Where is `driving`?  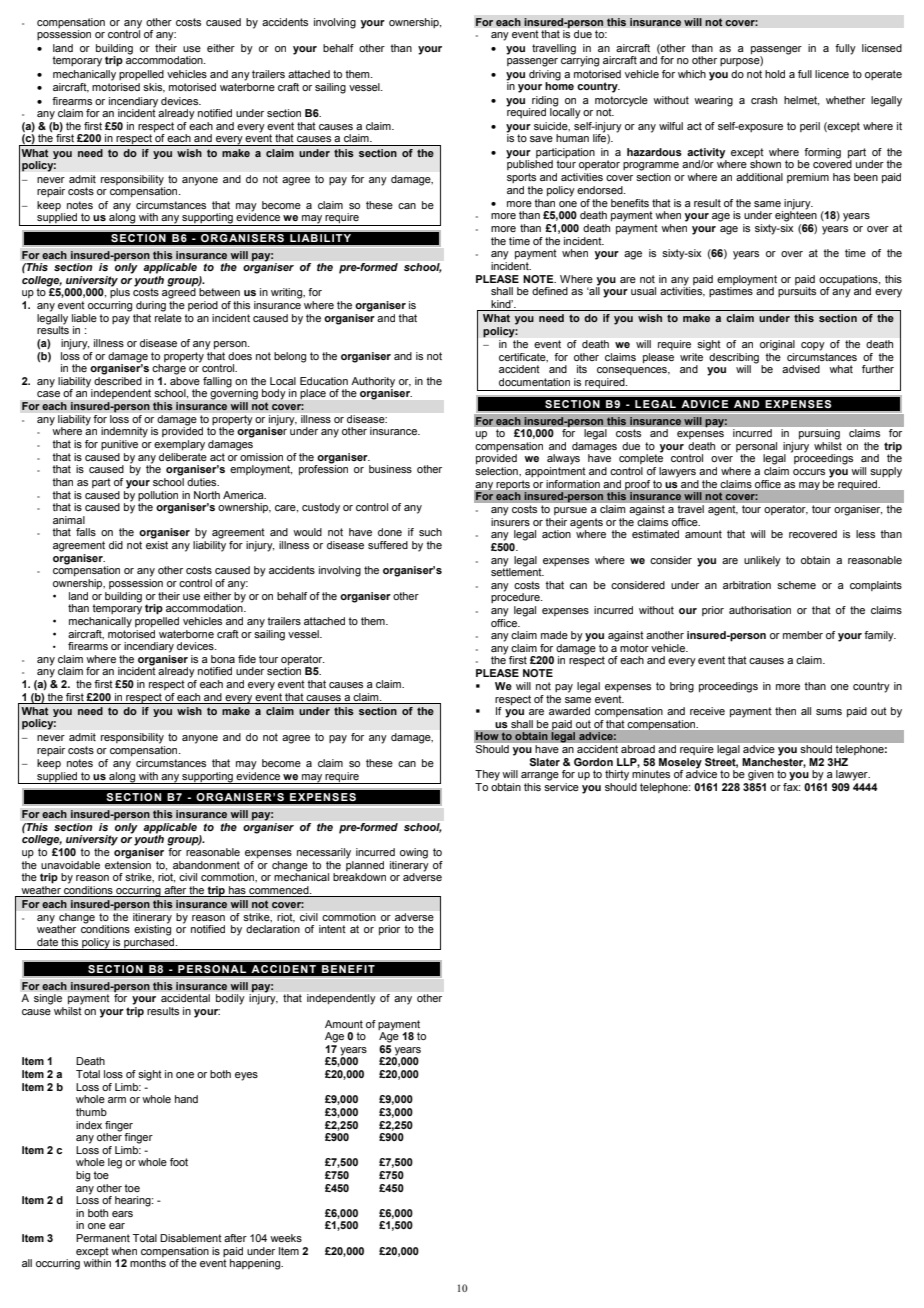
driving is located at coordinates (545, 76).
